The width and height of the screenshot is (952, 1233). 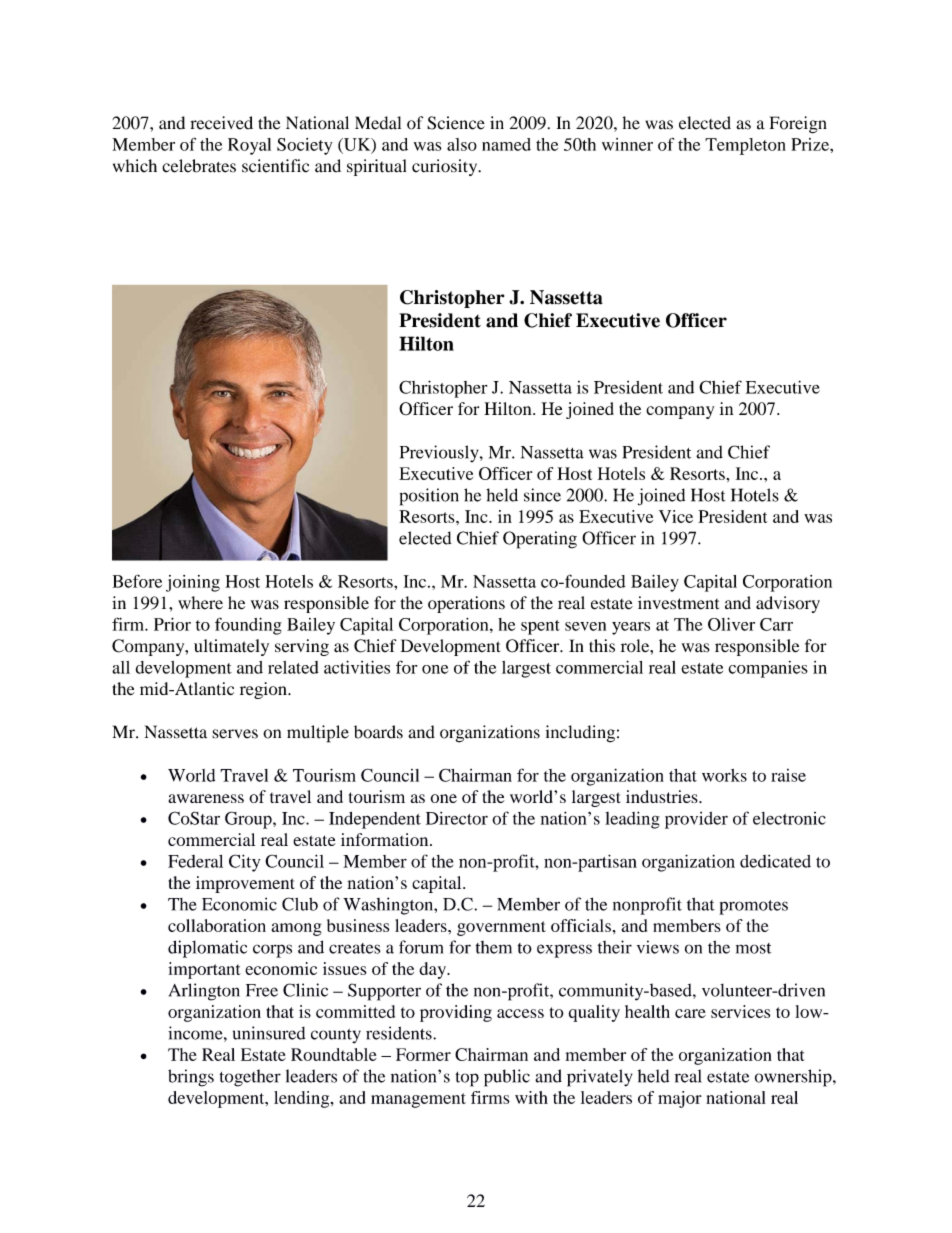 What do you see at coordinates (423, 1054) in the screenshot?
I see `Former` at bounding box center [423, 1054].
